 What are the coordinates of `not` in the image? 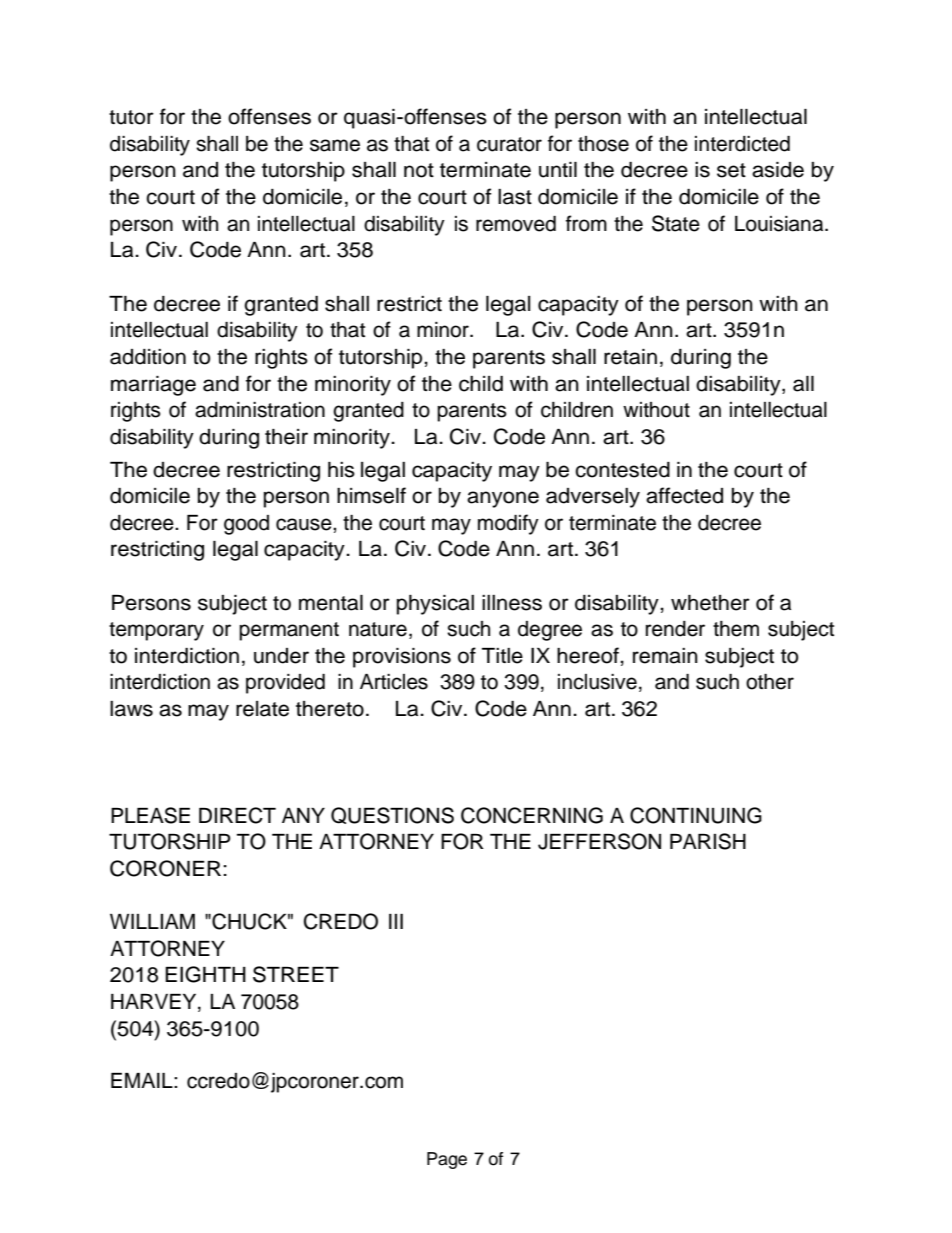 It's located at (419, 170).
